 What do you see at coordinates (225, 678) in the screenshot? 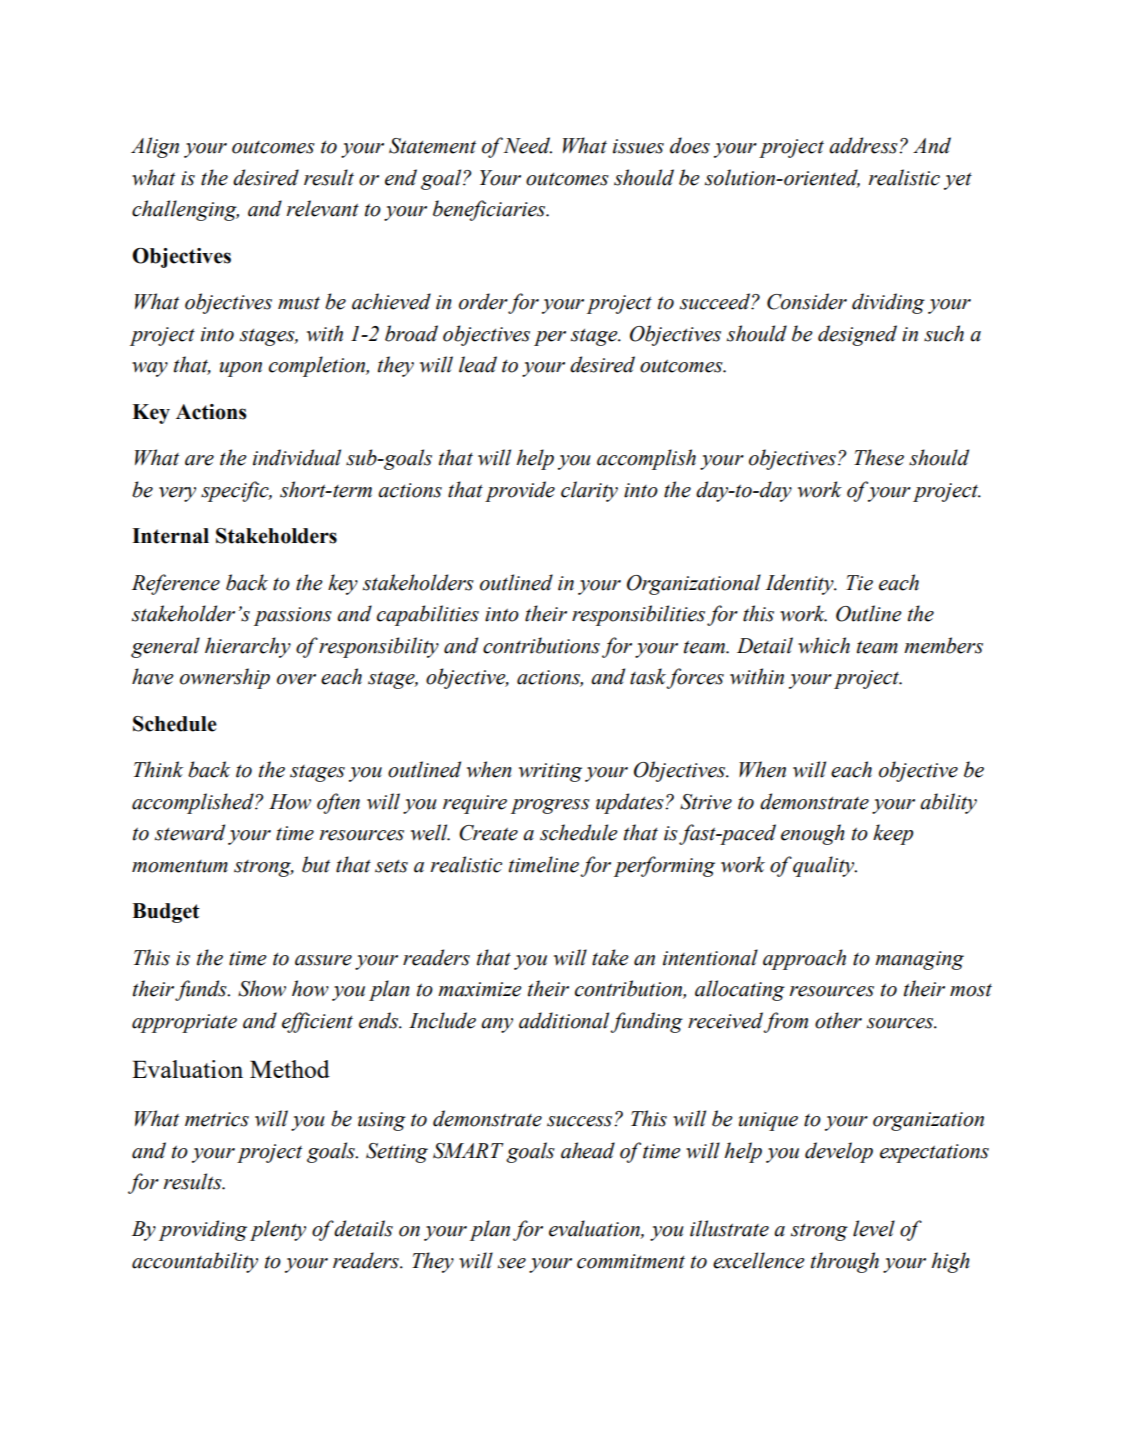
I see `ownership` at bounding box center [225, 678].
